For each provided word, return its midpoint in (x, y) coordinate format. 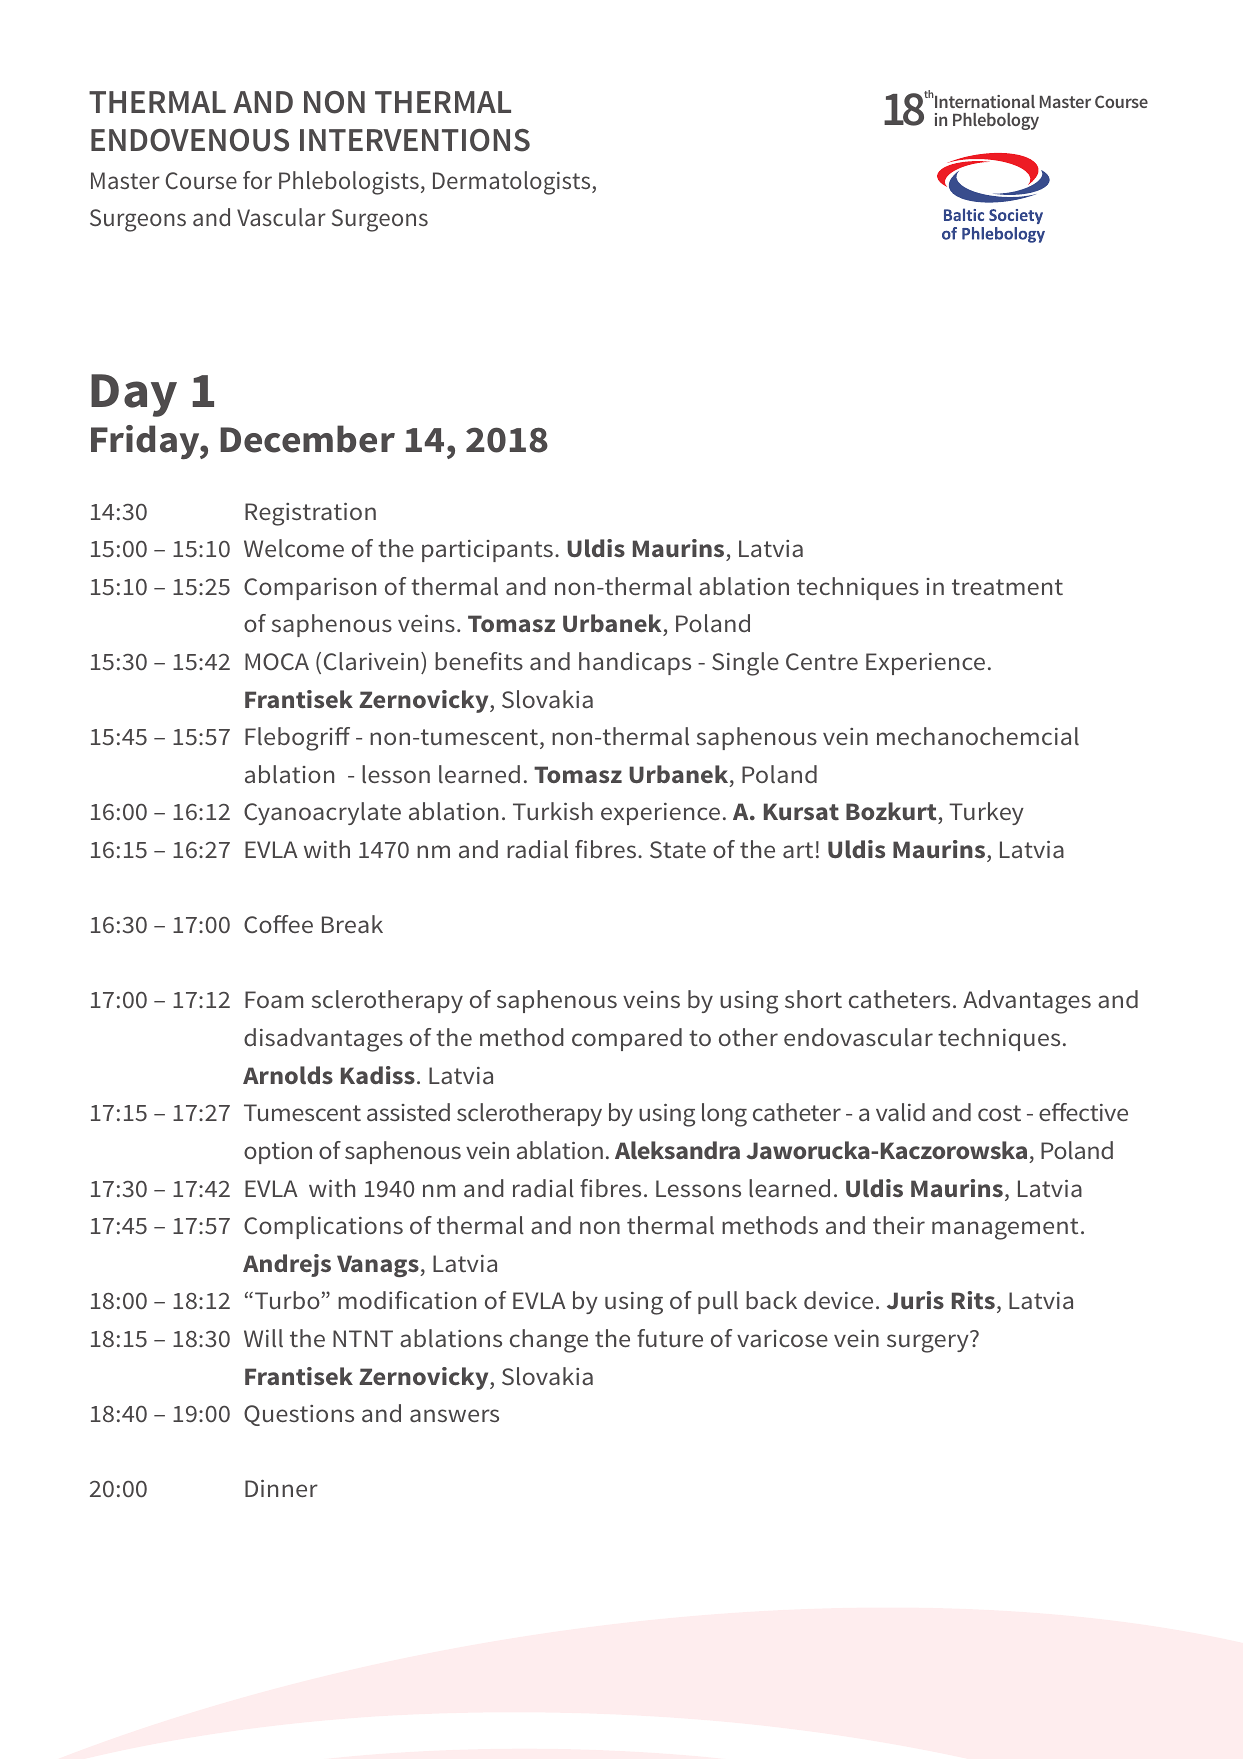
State (678, 849)
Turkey (986, 813)
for (257, 180)
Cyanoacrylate (322, 813)
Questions (299, 1415)
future (670, 1338)
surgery (928, 1343)
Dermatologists (513, 183)
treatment (1007, 587)
